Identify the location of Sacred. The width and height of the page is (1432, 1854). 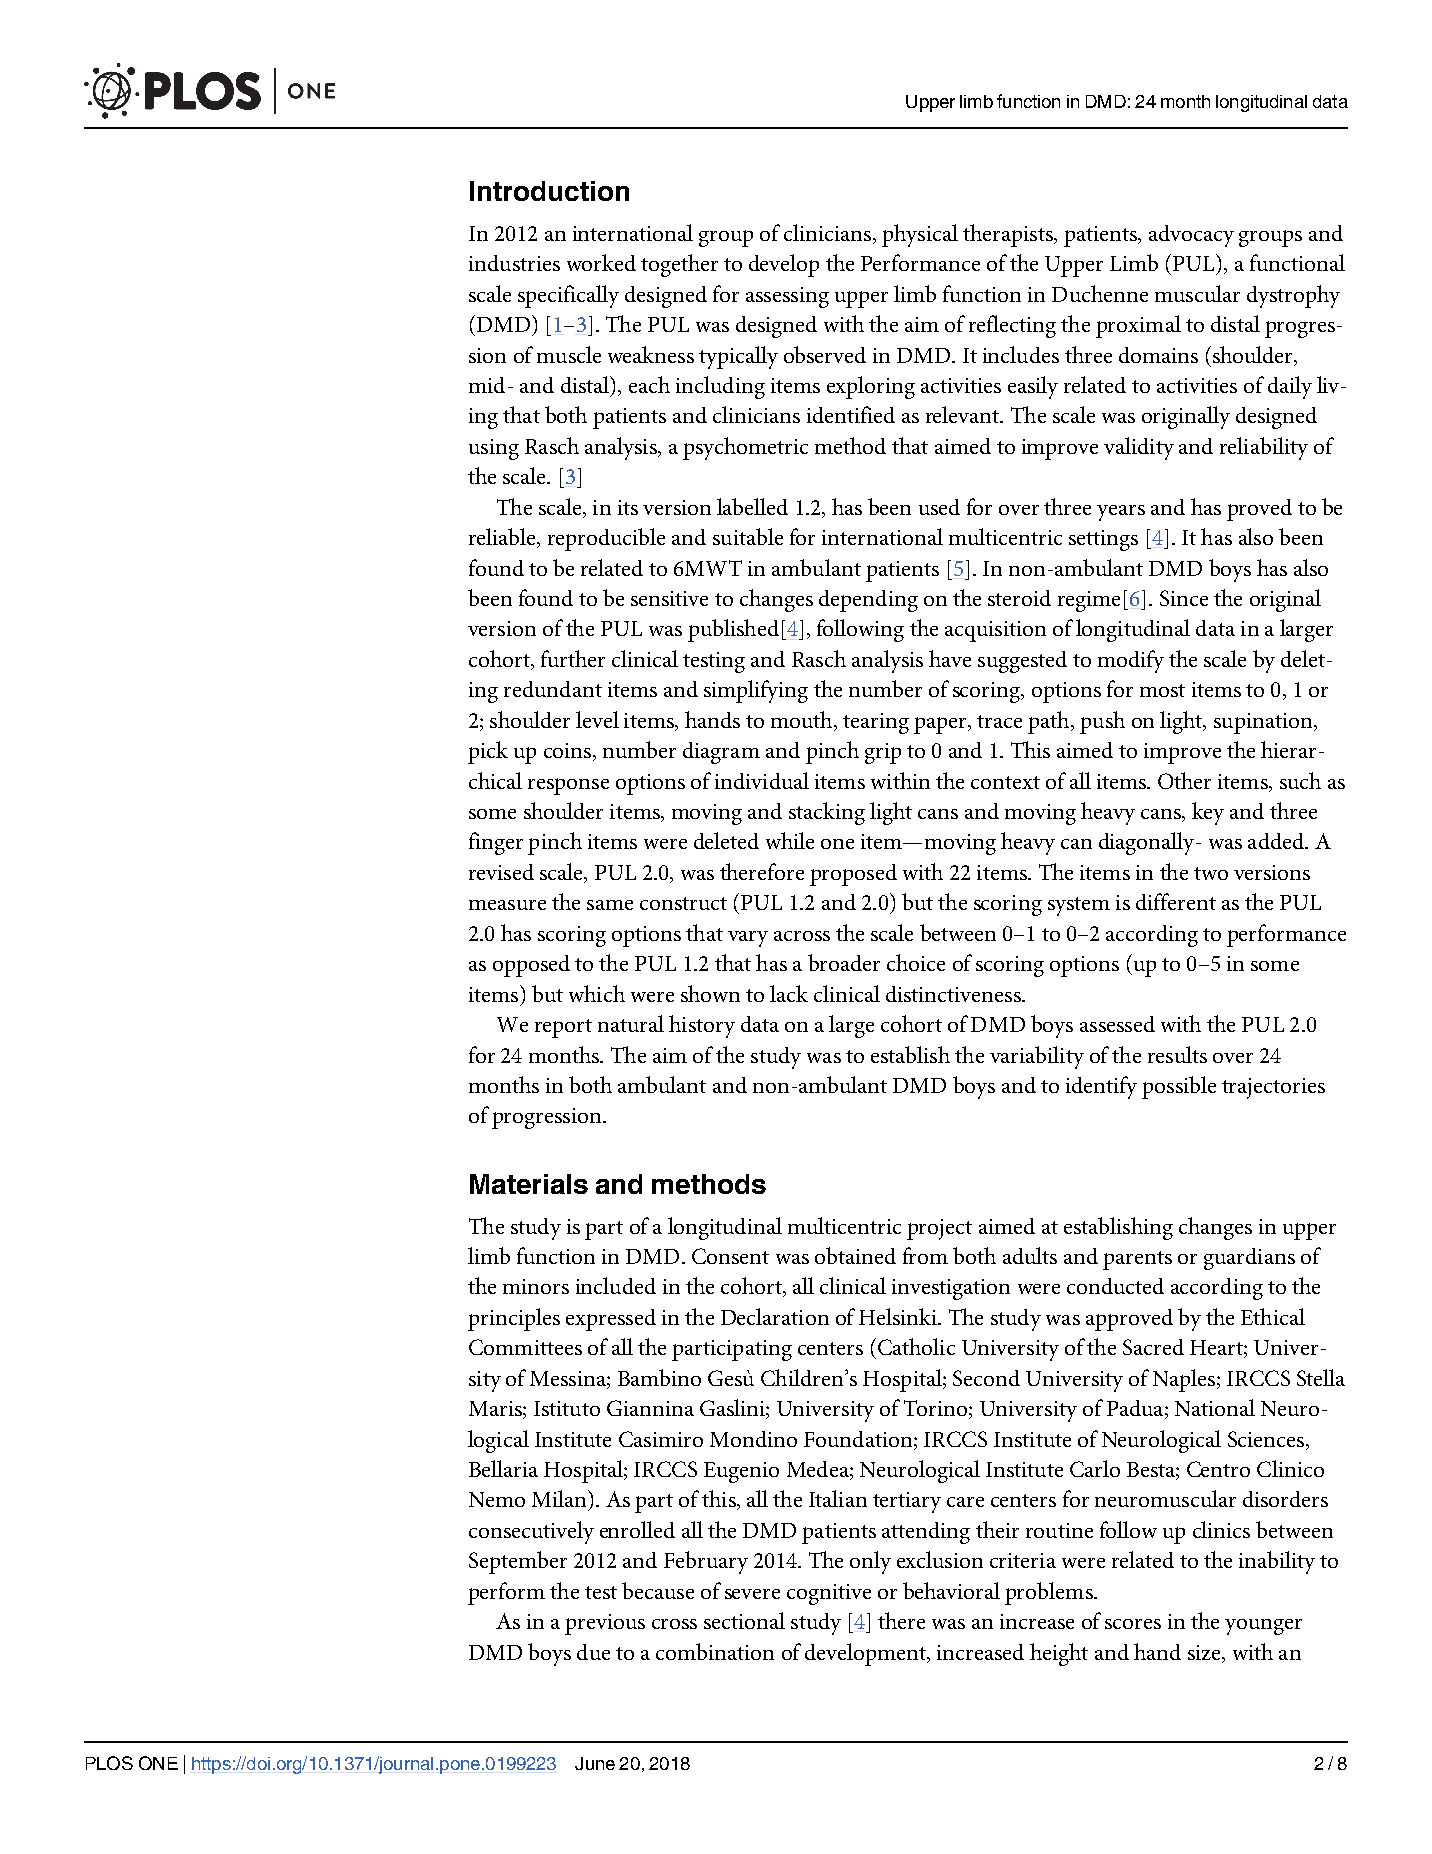
(1153, 1347).
